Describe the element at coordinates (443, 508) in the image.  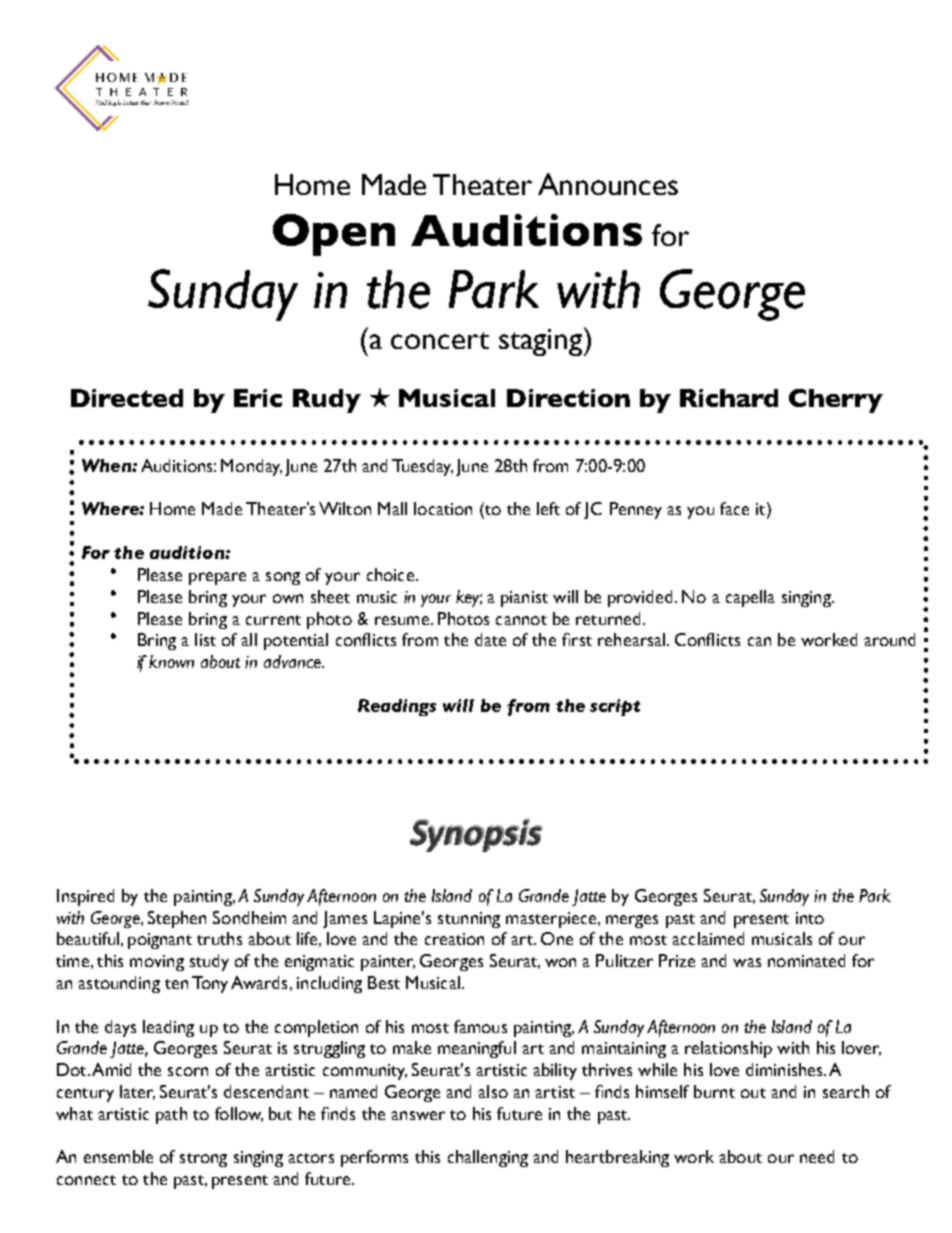
I see `location` at that location.
